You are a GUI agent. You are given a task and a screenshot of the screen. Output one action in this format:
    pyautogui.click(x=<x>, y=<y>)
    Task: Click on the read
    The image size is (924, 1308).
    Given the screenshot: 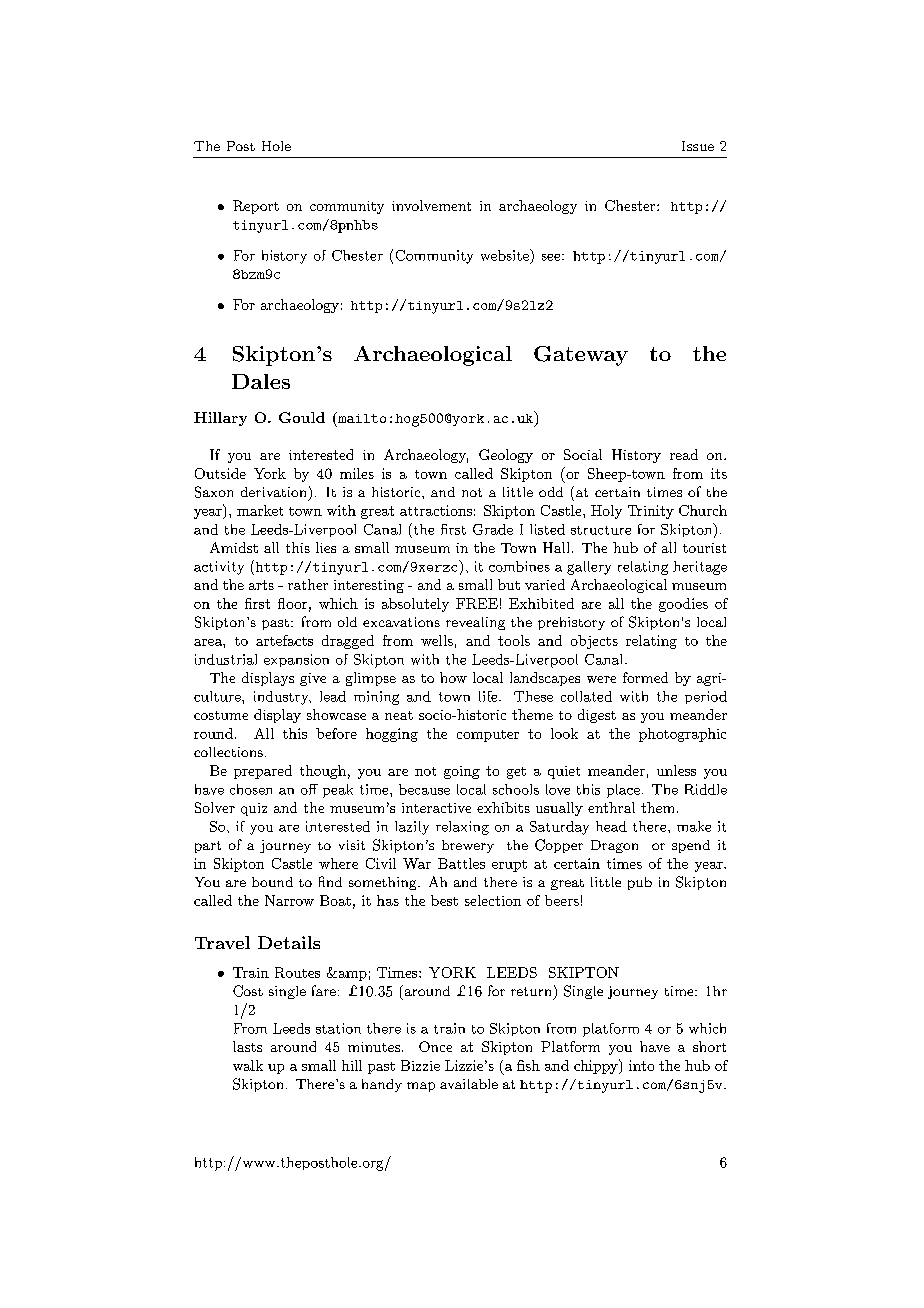 What is the action you would take?
    pyautogui.click(x=684, y=454)
